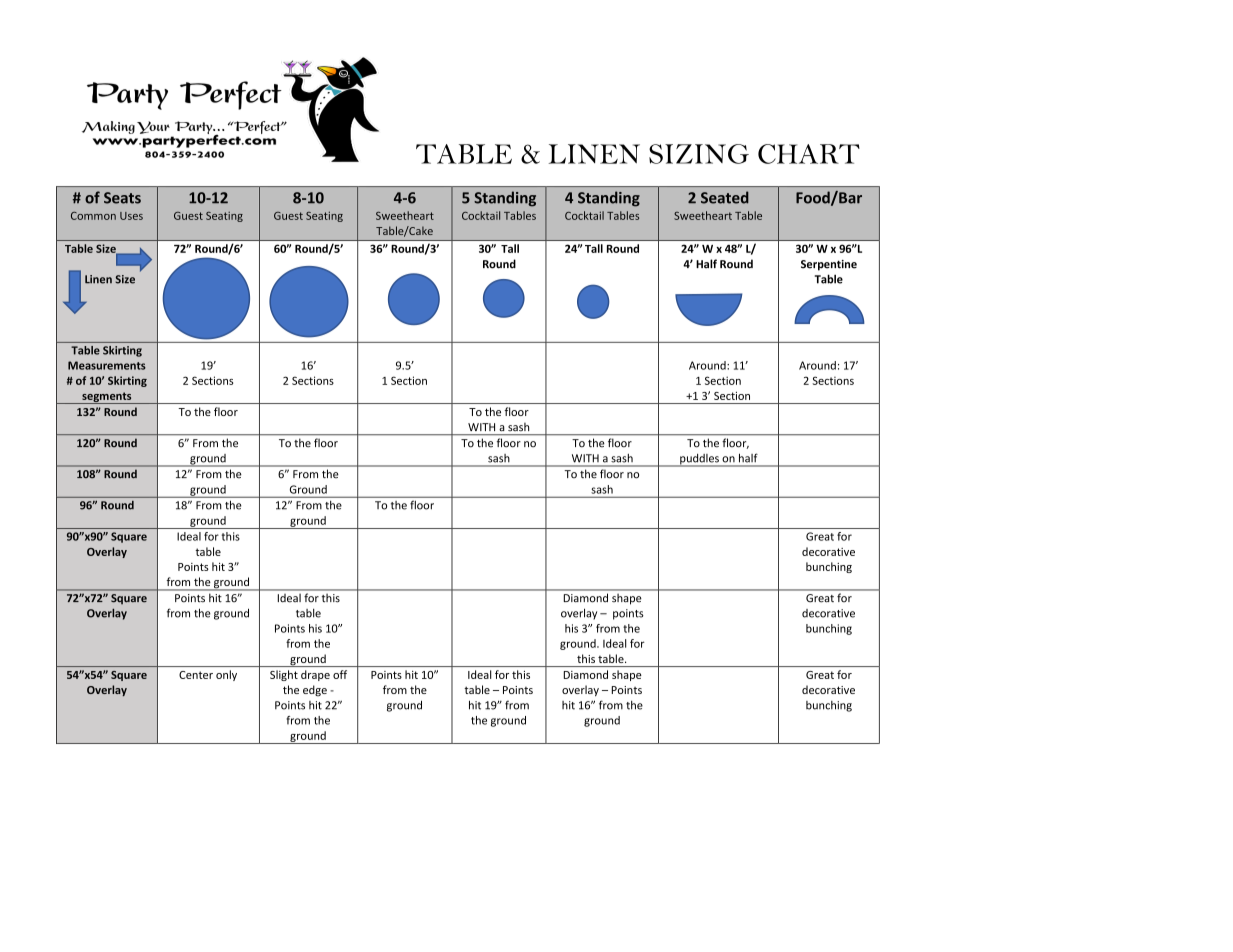  Describe the element at coordinates (122, 198) in the screenshot. I see `Seats` at that location.
